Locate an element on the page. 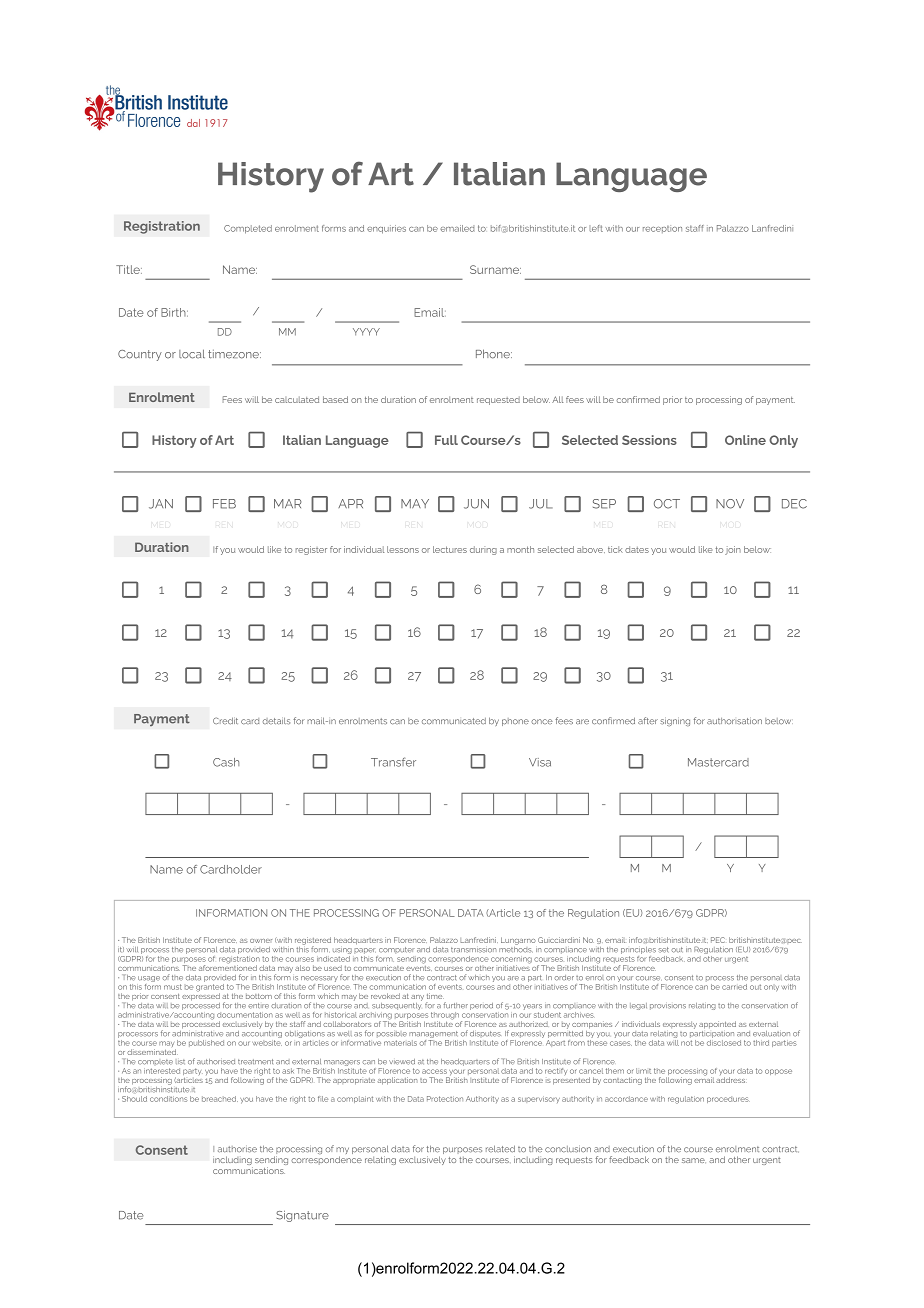 The height and width of the document is (1308, 924). FEB is located at coordinates (224, 504).
